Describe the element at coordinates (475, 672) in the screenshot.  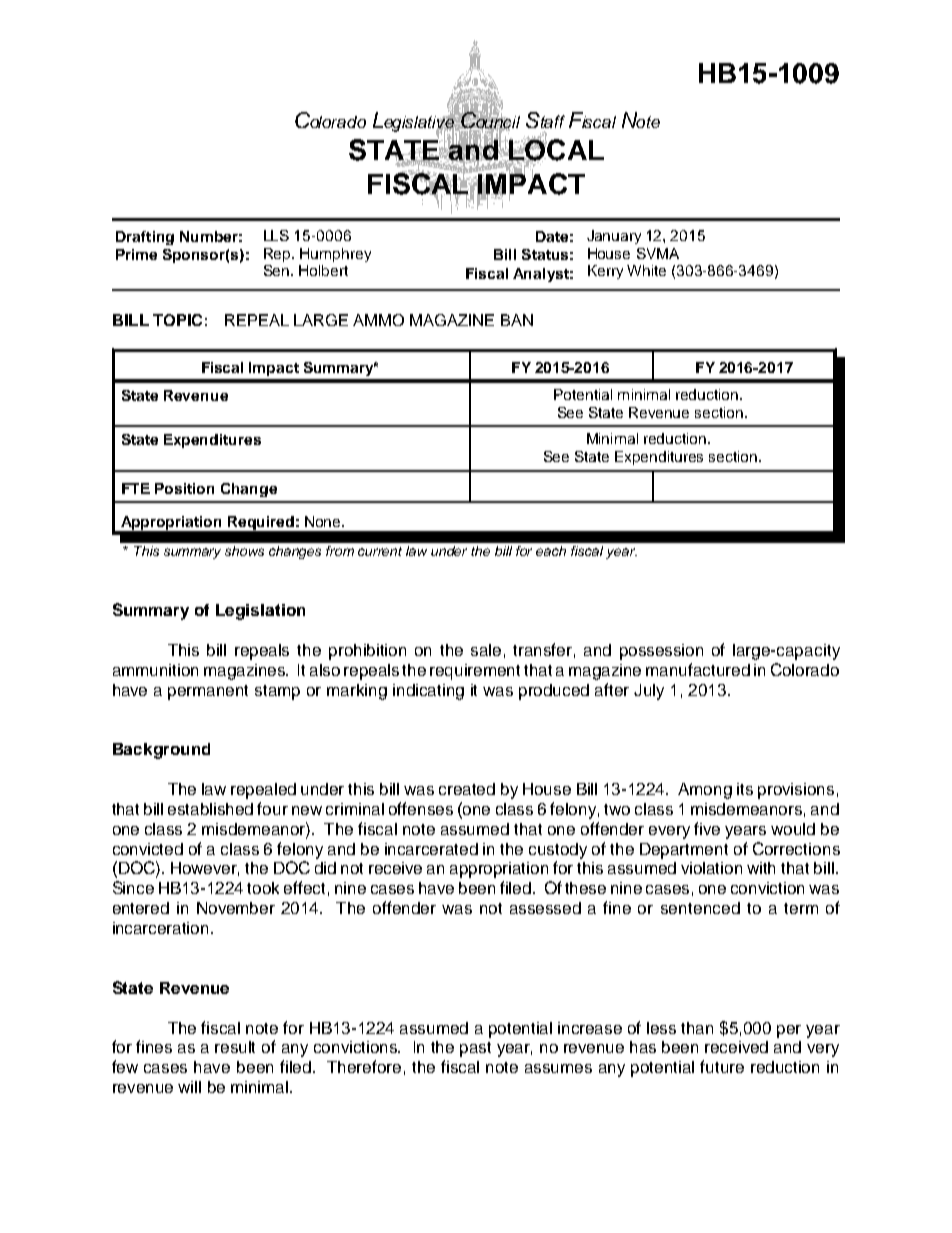
I see `requirement` at that location.
